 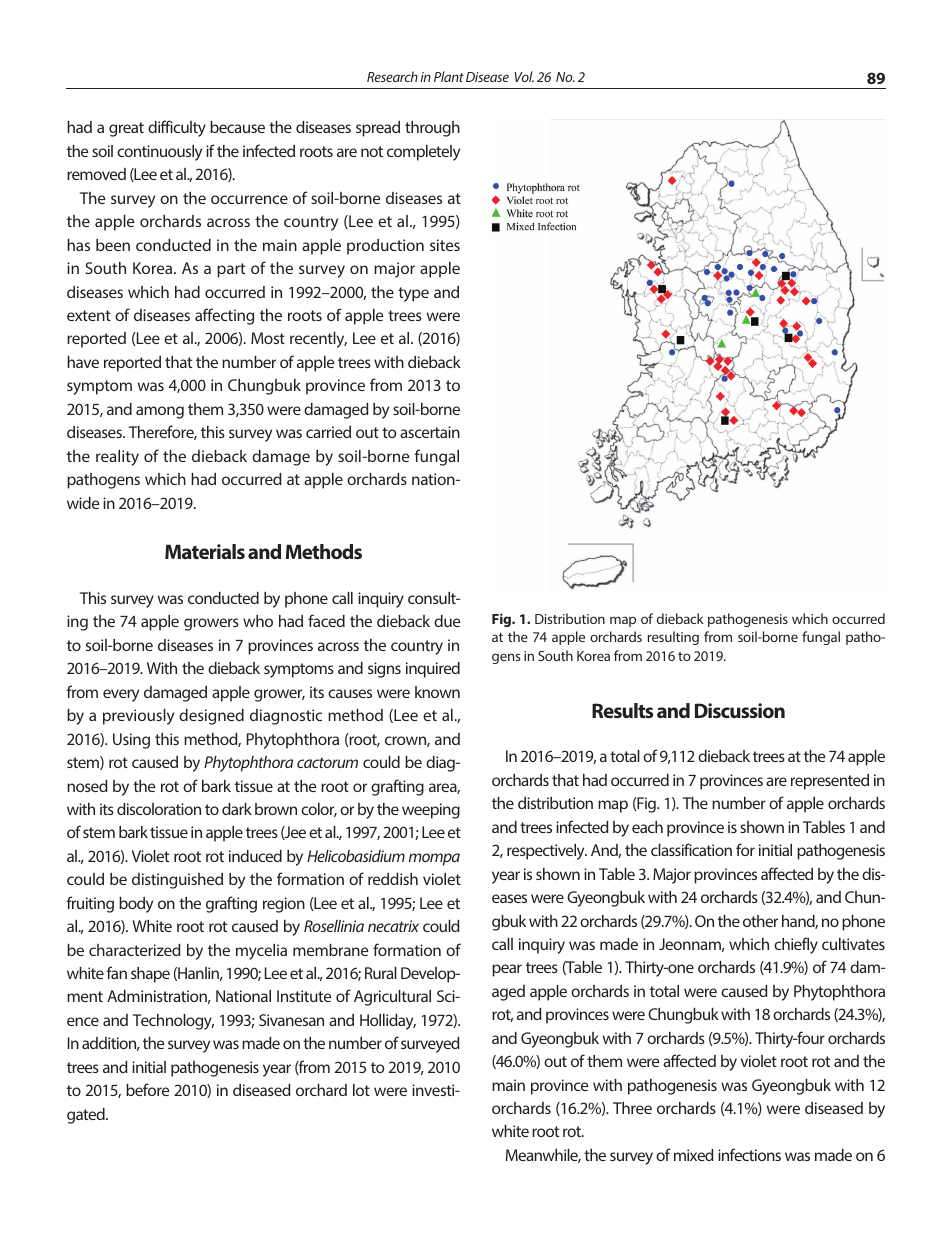 I want to click on through, so click(x=432, y=129).
